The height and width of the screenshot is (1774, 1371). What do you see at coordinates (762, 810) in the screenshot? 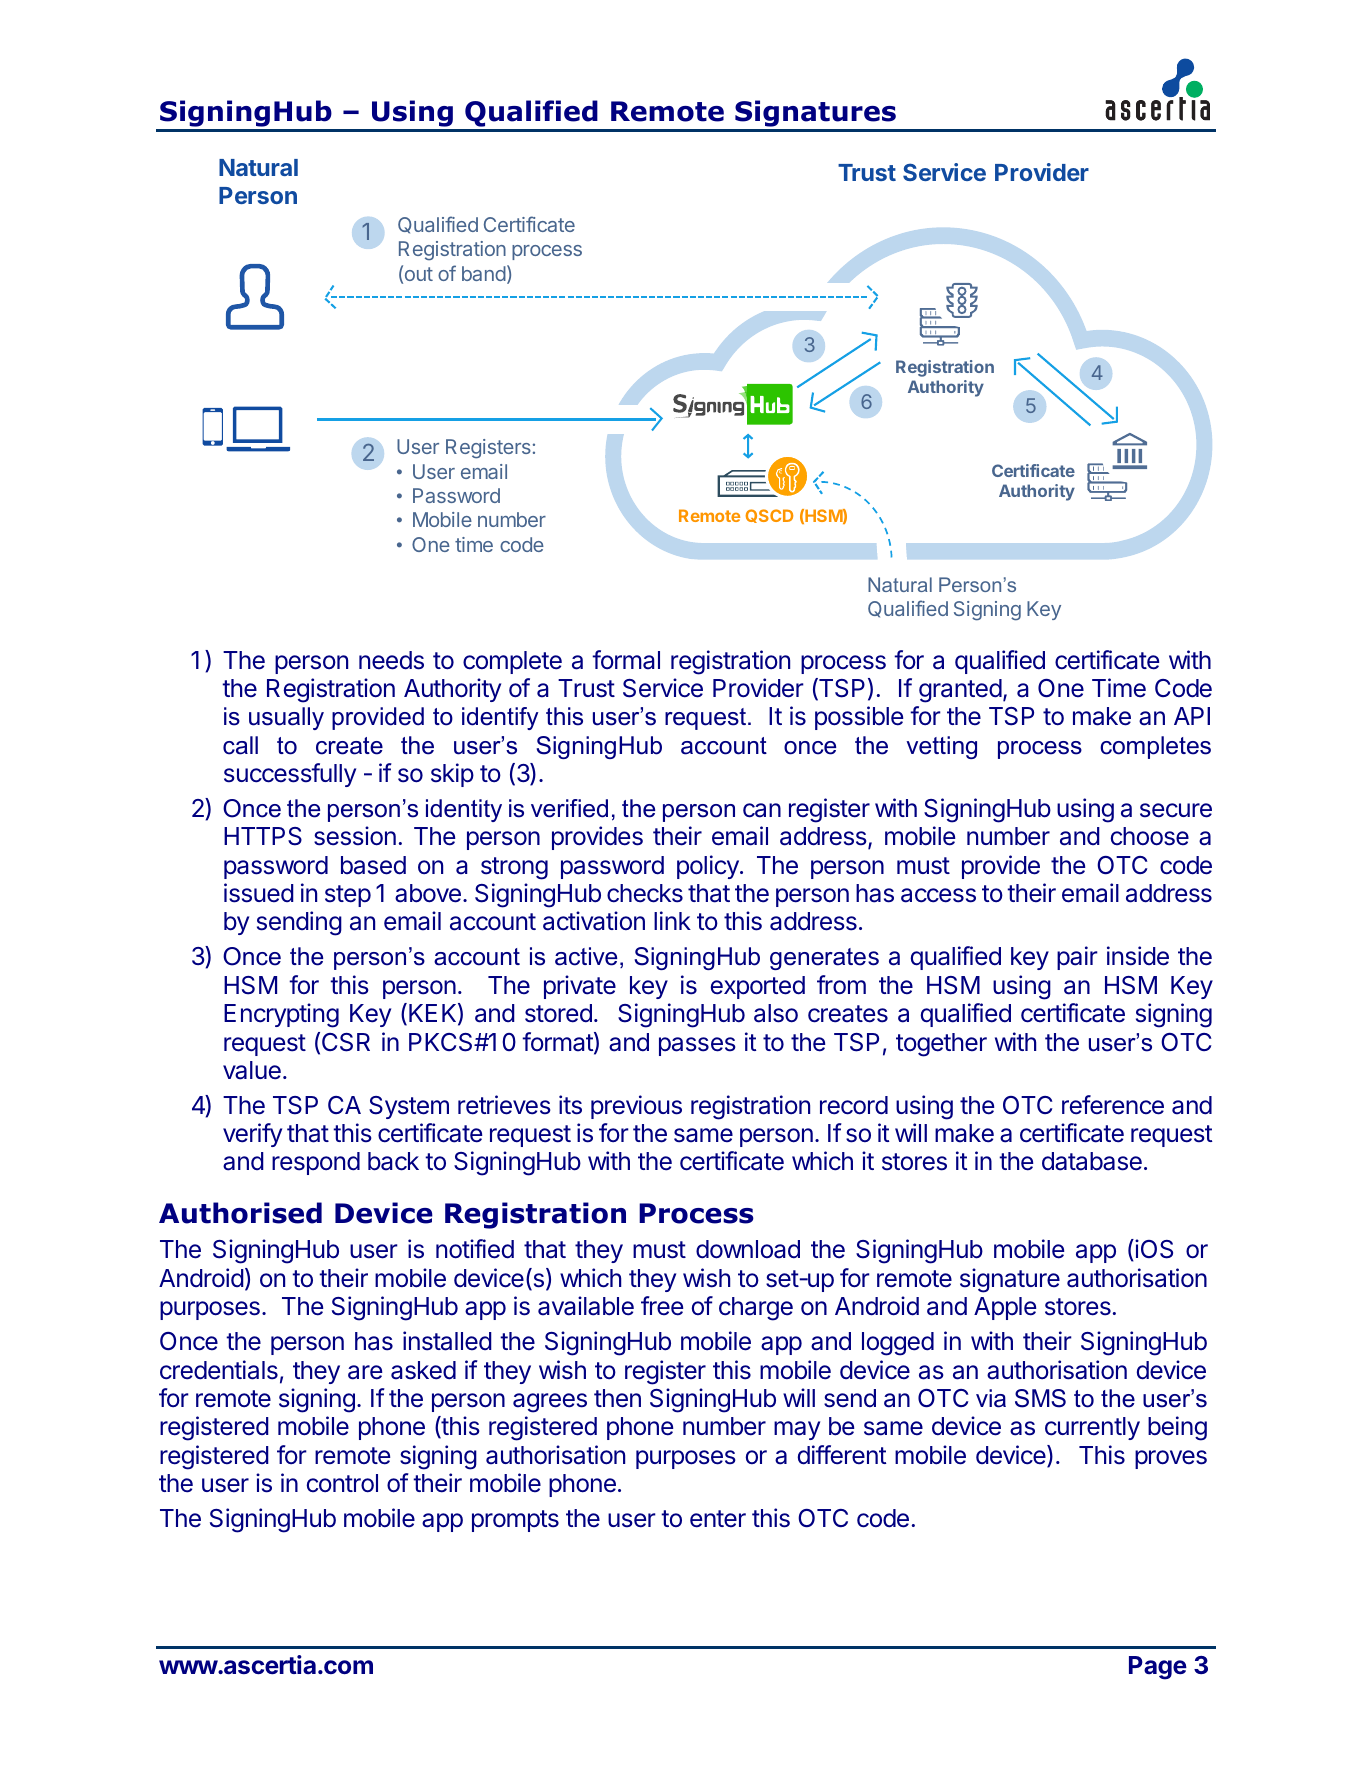
I see `can` at bounding box center [762, 810].
